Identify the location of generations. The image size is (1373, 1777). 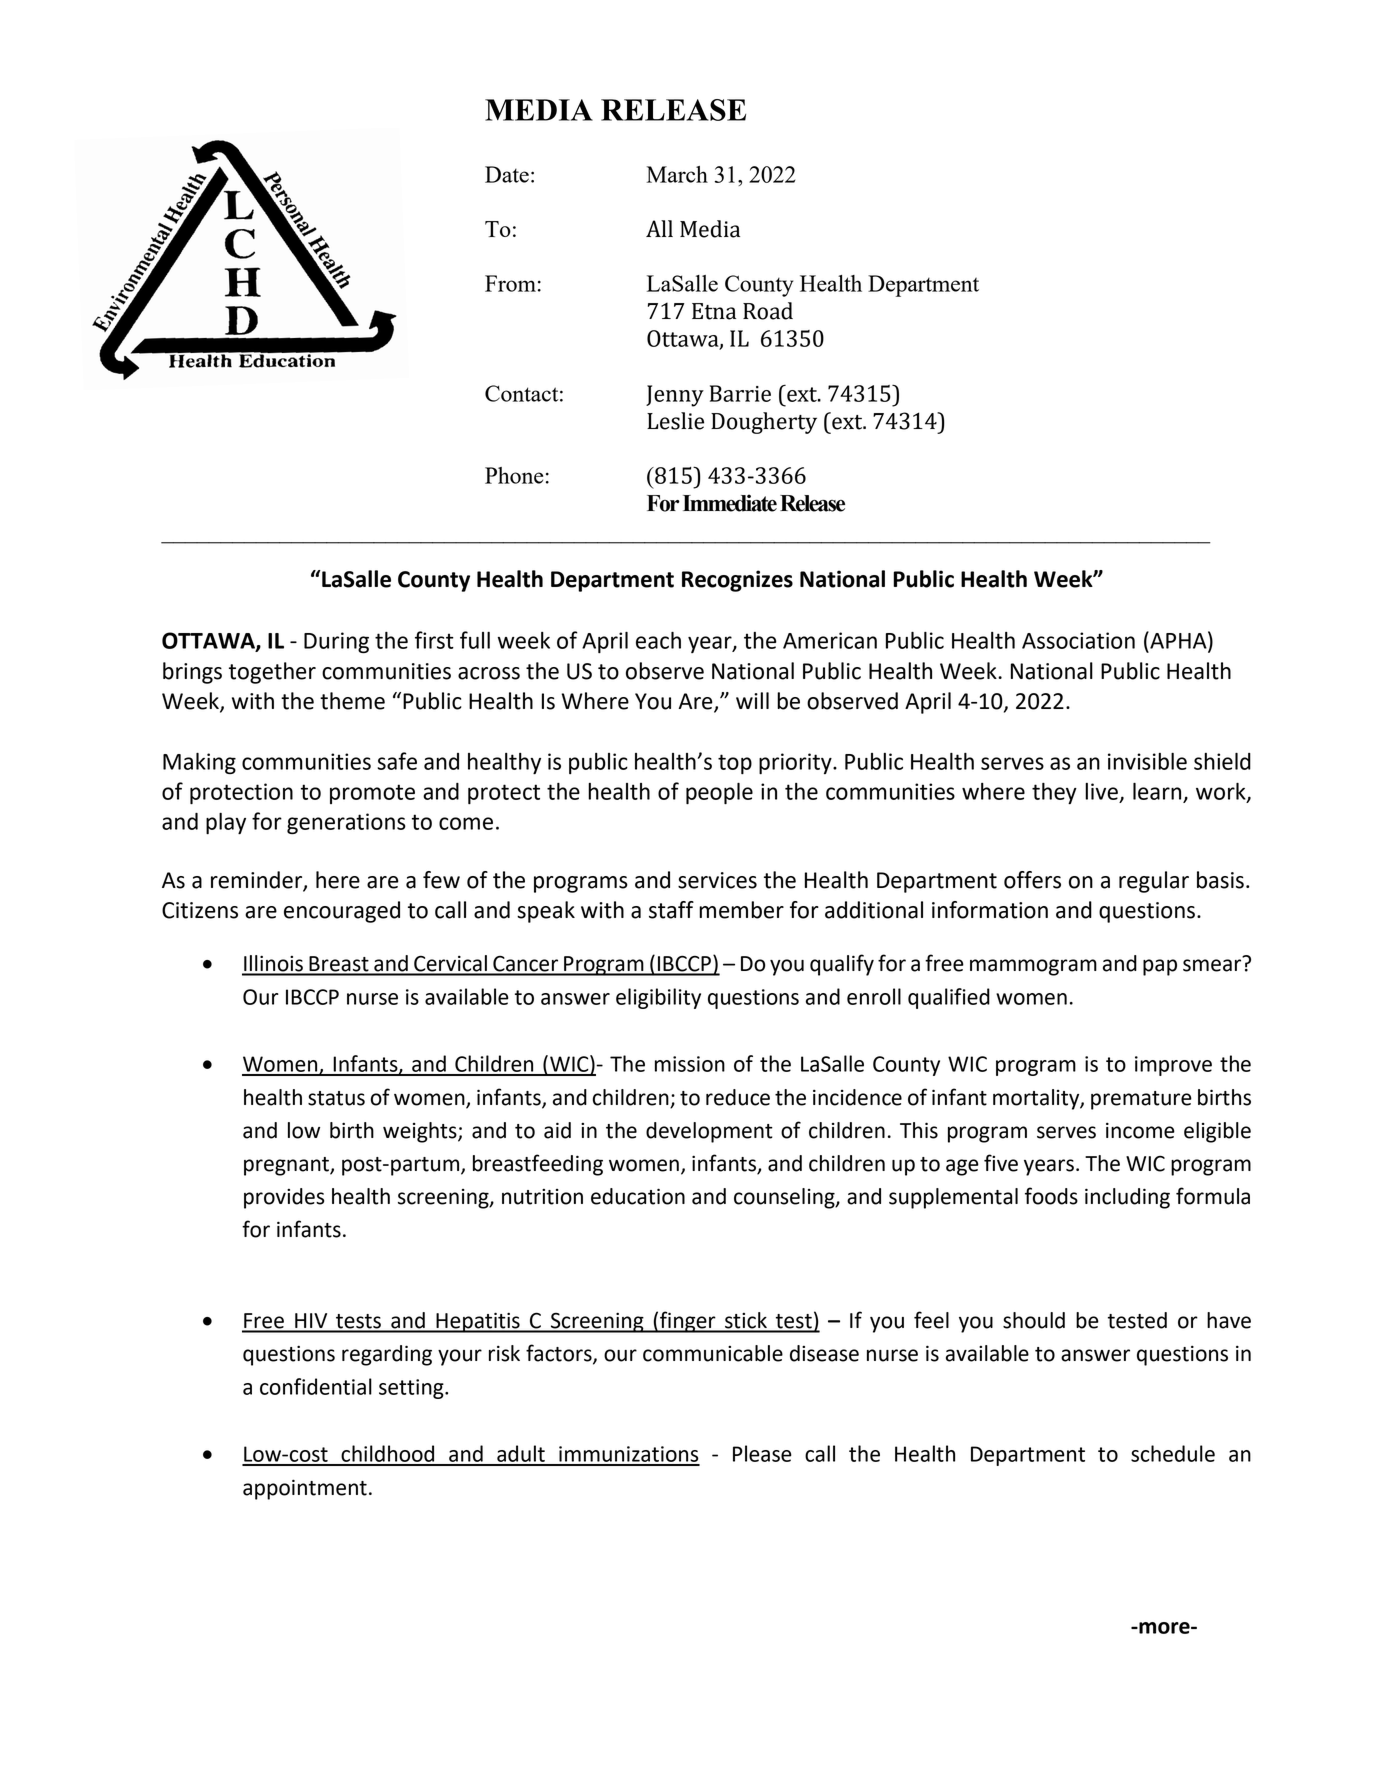
(346, 823).
